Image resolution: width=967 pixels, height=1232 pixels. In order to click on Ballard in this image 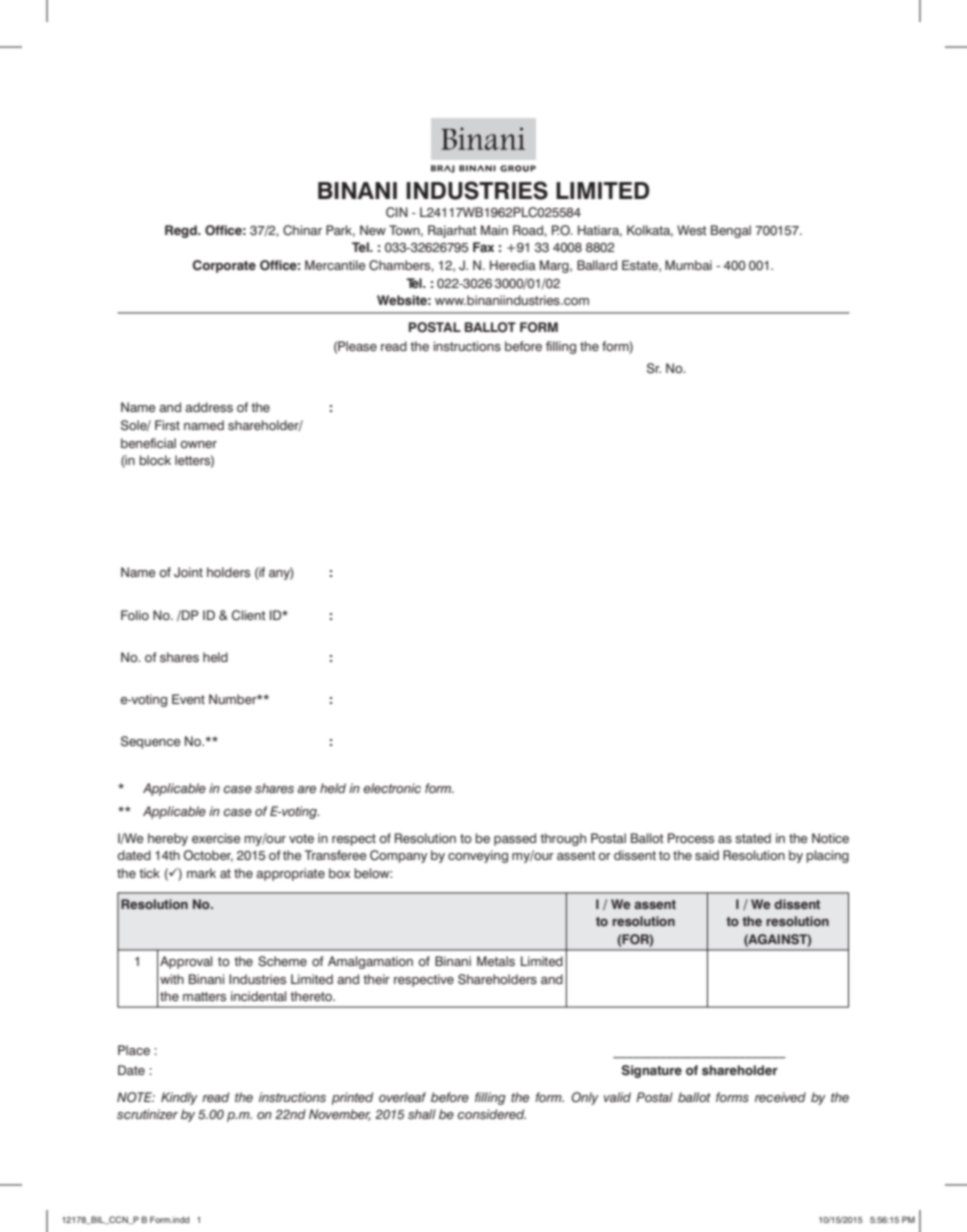, I will do `click(597, 265)`.
